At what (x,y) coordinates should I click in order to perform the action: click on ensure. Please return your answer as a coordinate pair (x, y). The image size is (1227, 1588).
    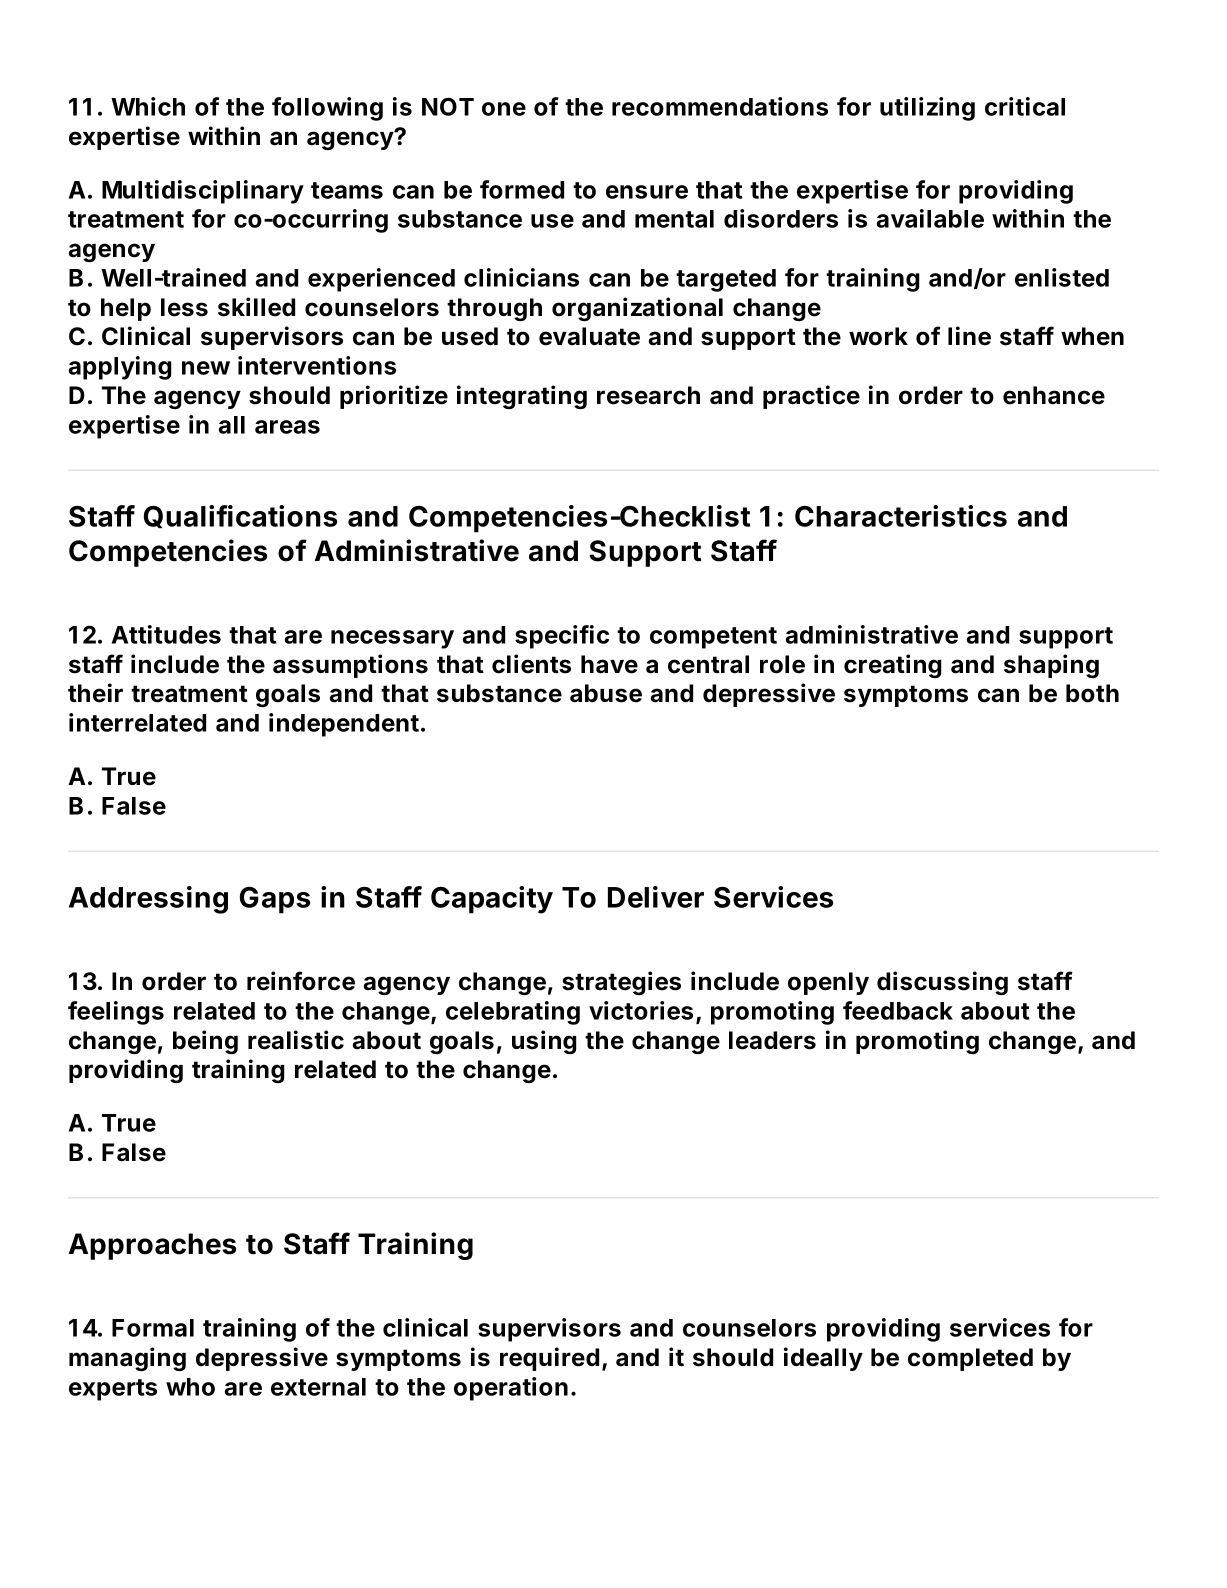
    Looking at the image, I should click on (647, 192).
